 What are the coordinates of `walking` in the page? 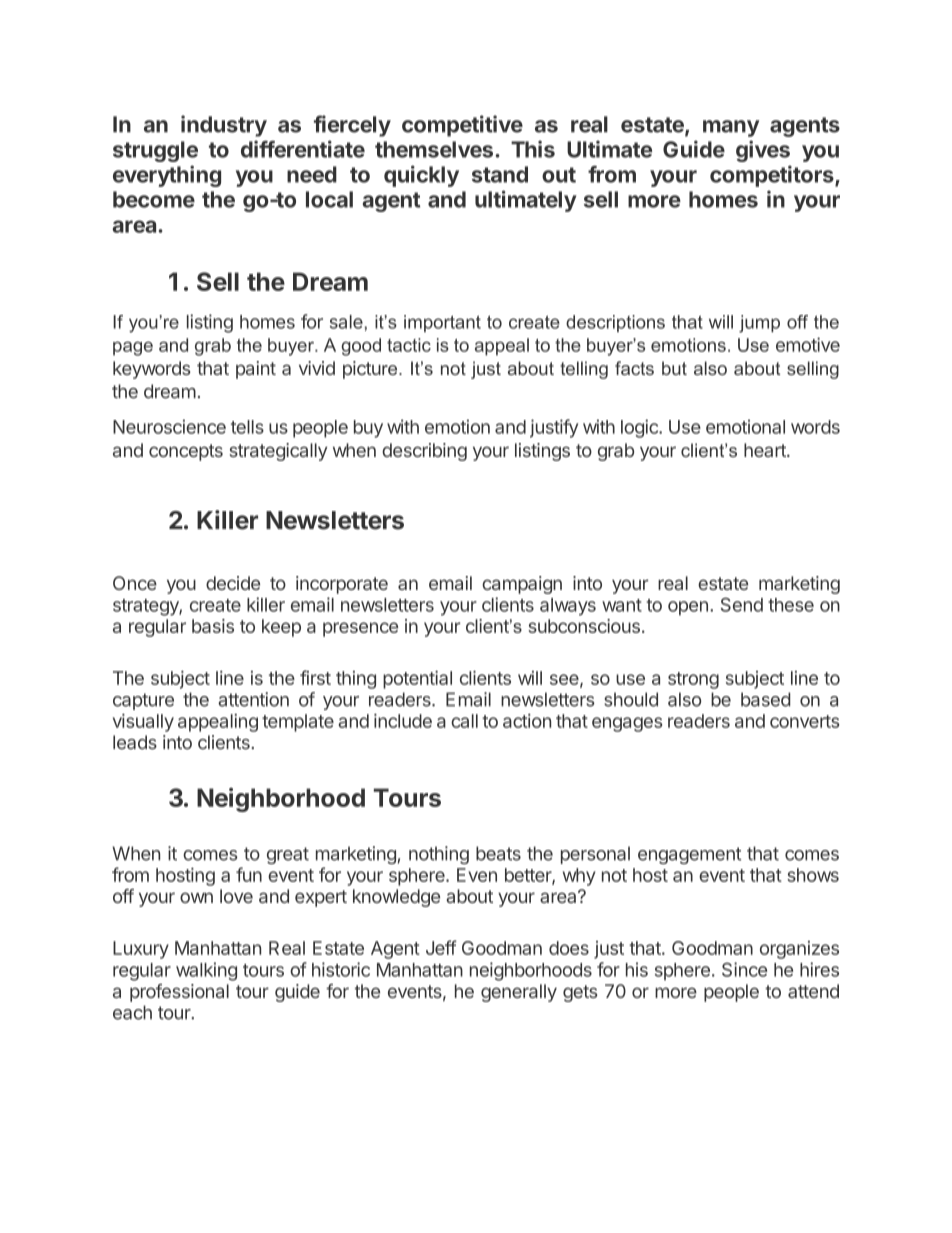 It's located at (206, 971).
